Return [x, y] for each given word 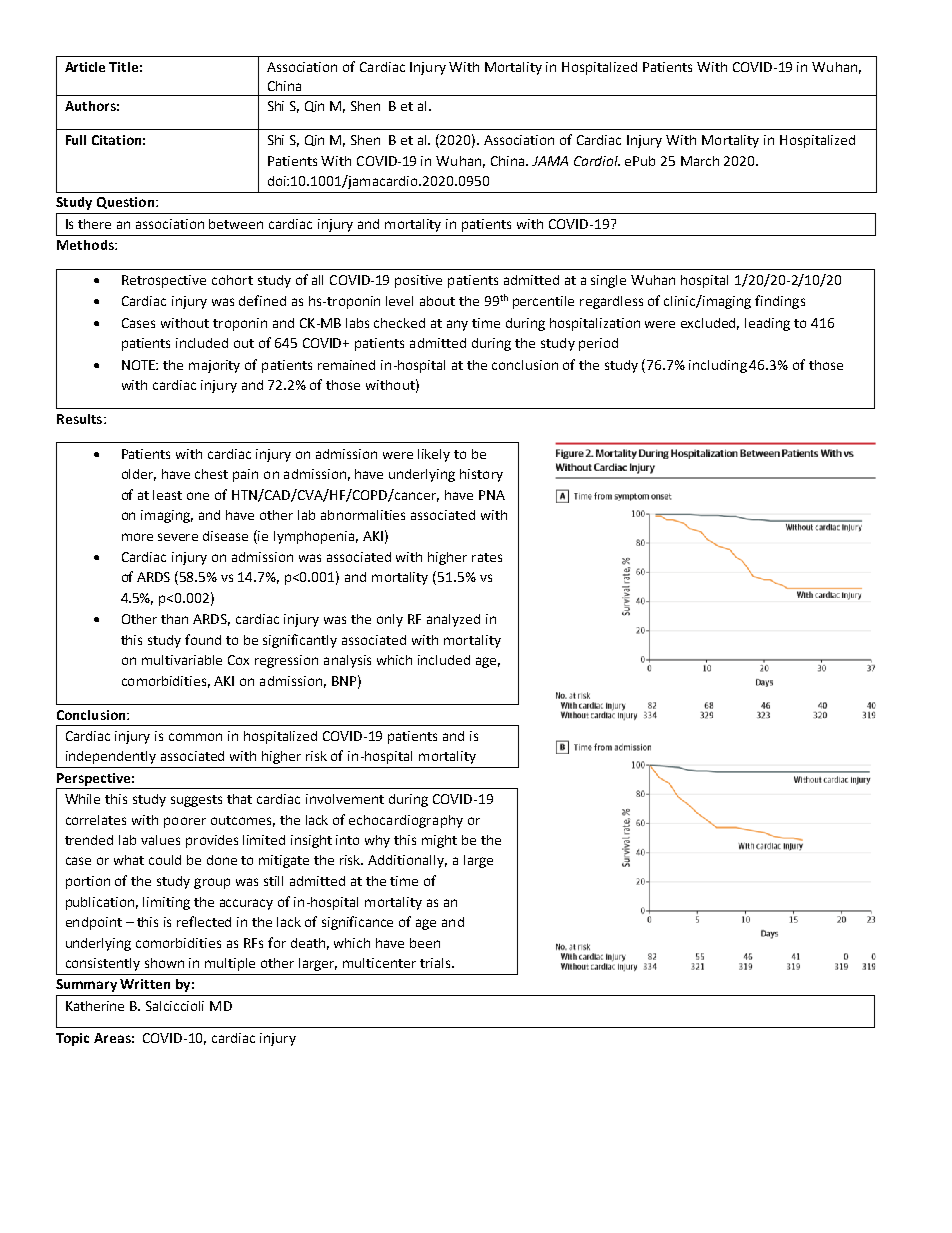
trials [436, 963]
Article [85, 67]
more [137, 537]
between [236, 224]
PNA [492, 495]
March [700, 161]
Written [145, 984]
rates [487, 557]
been [425, 943]
